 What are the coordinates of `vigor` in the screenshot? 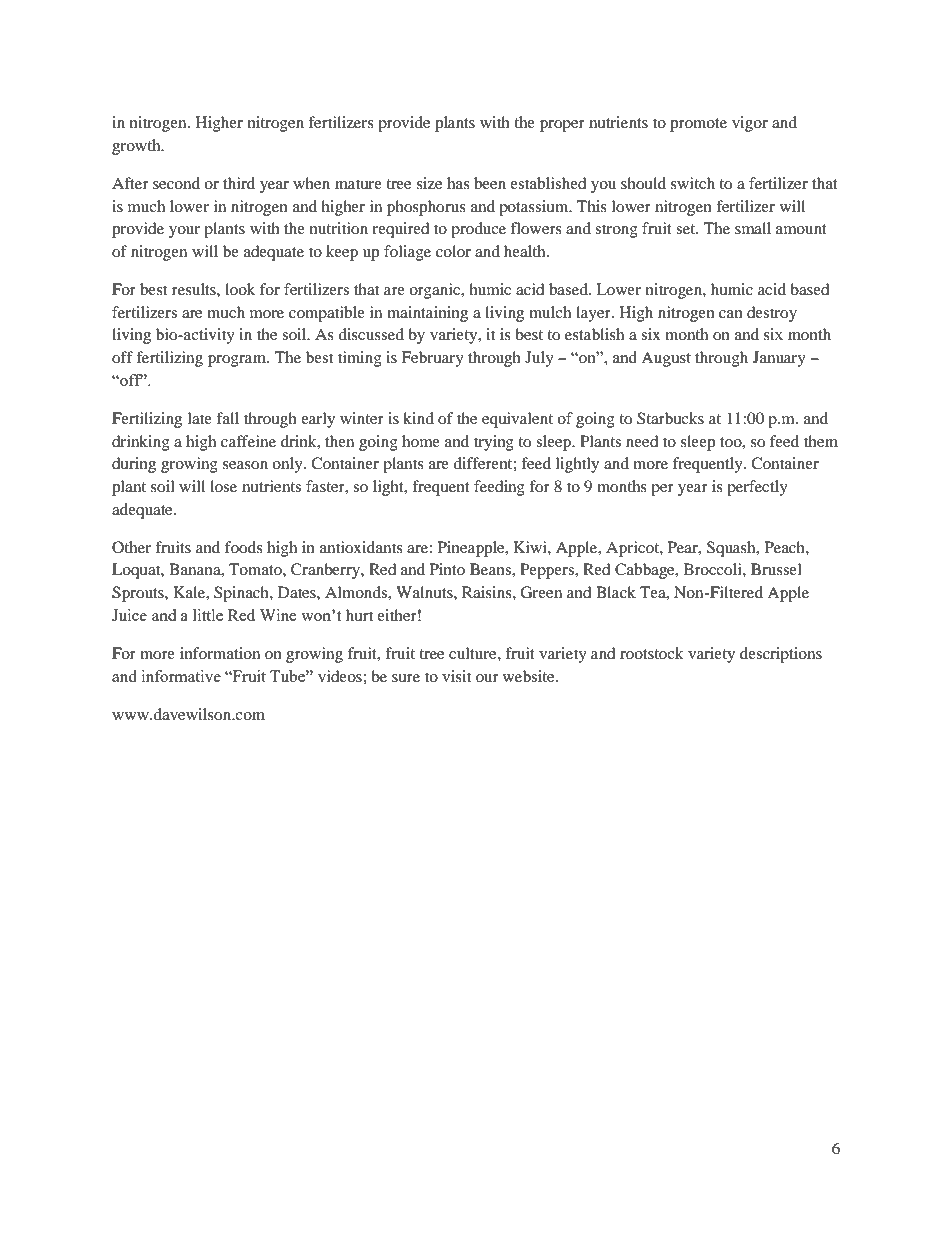 It's located at (750, 124).
